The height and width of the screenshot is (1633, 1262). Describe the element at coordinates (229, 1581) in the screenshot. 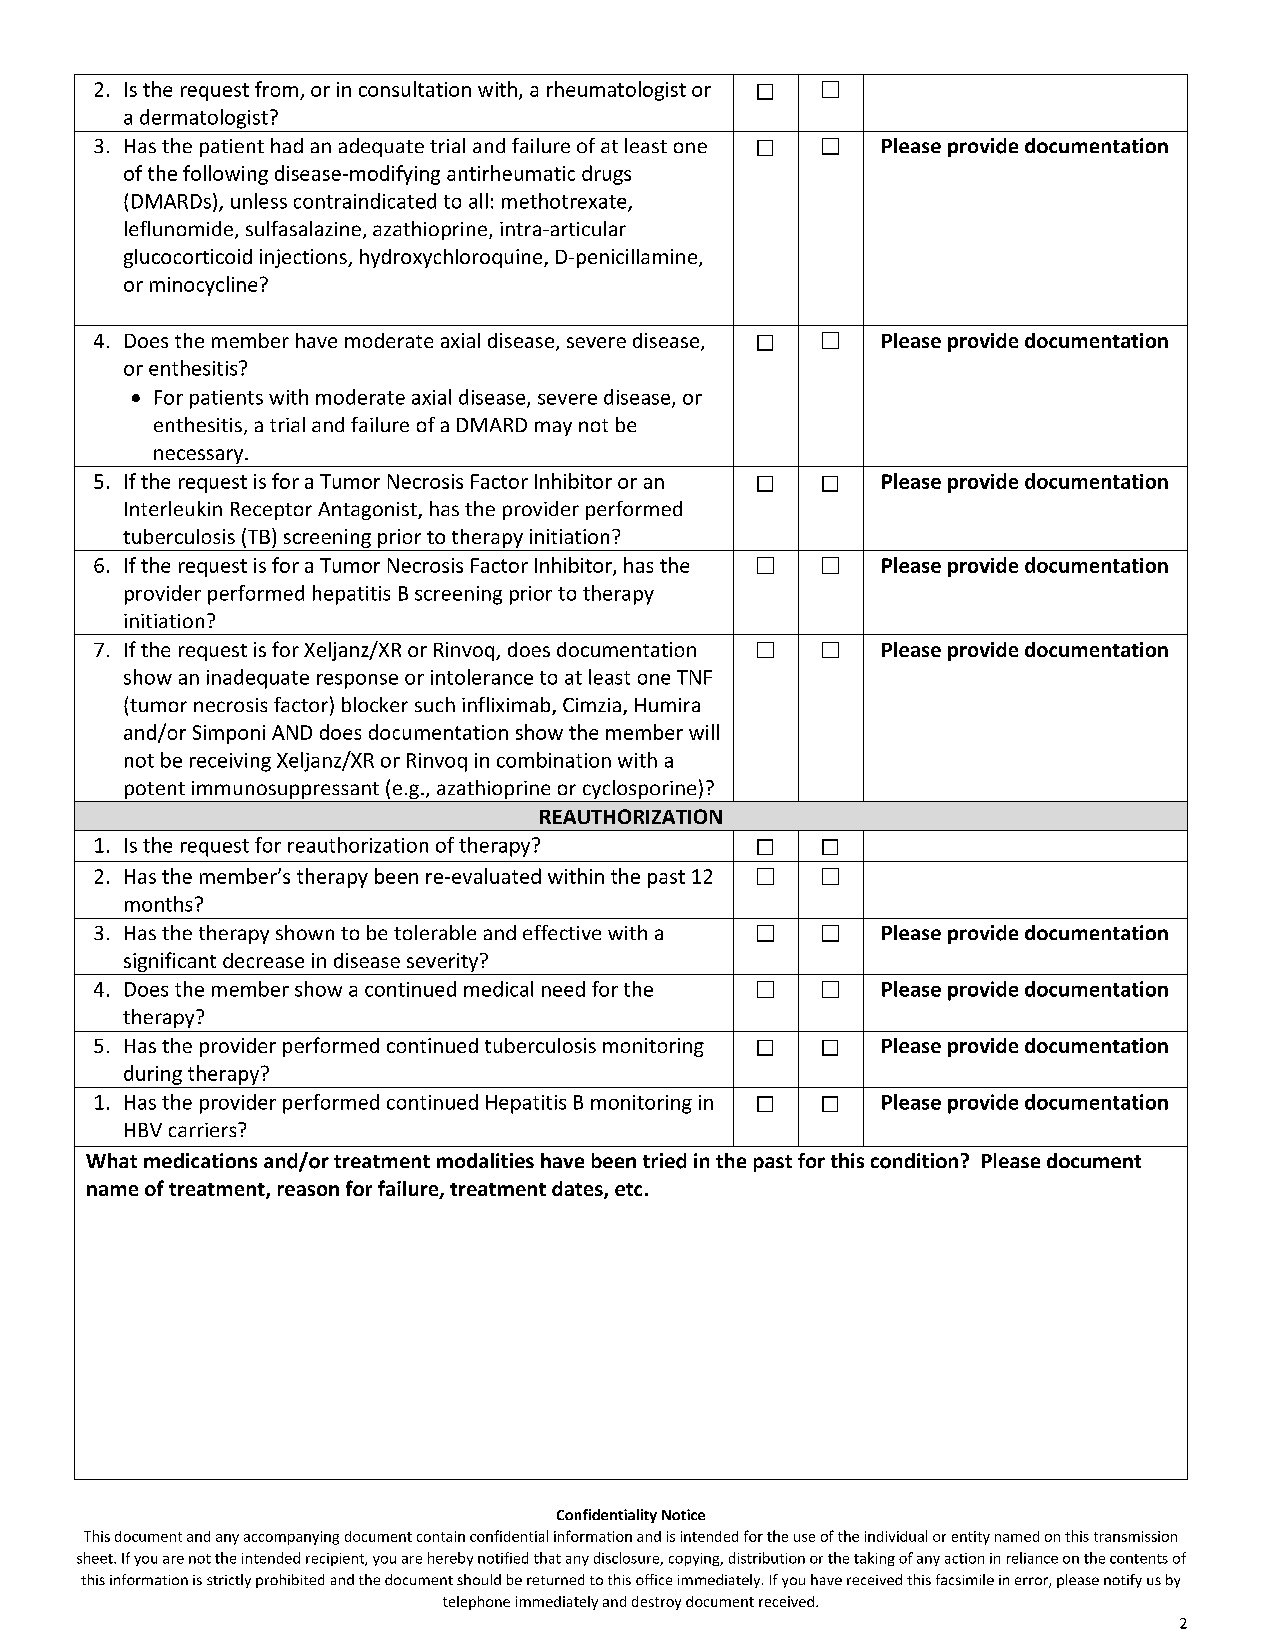

I see `strictly` at that location.
